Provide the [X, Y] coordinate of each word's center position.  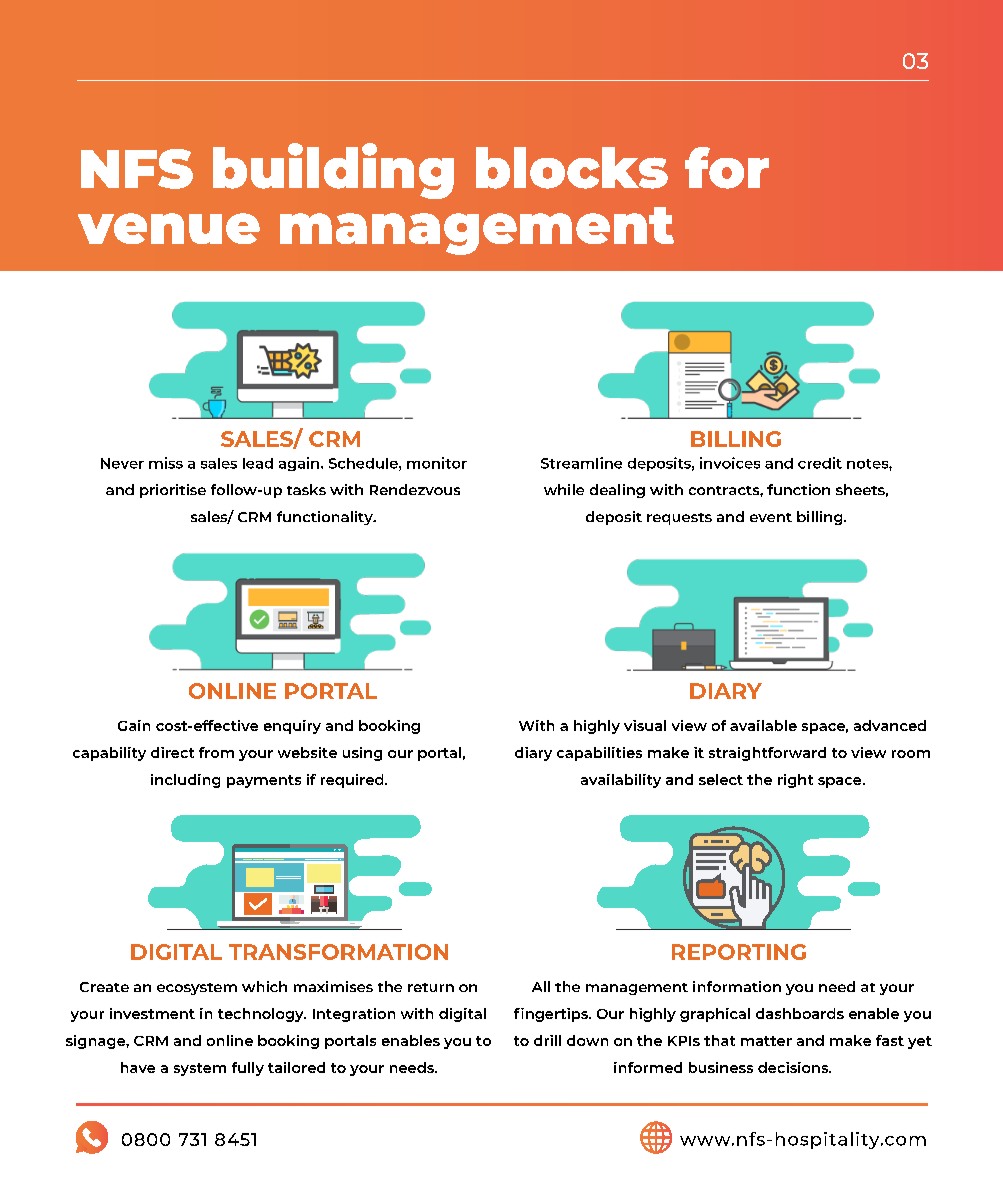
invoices [730, 463]
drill [547, 1040]
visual [645, 725]
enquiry [292, 727]
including [185, 781]
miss [166, 463]
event [771, 517]
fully [248, 1069]
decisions [794, 1067]
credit [820, 463]
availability [621, 781]
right [795, 781]
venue [169, 228]
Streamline [581, 463]
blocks [572, 168]
